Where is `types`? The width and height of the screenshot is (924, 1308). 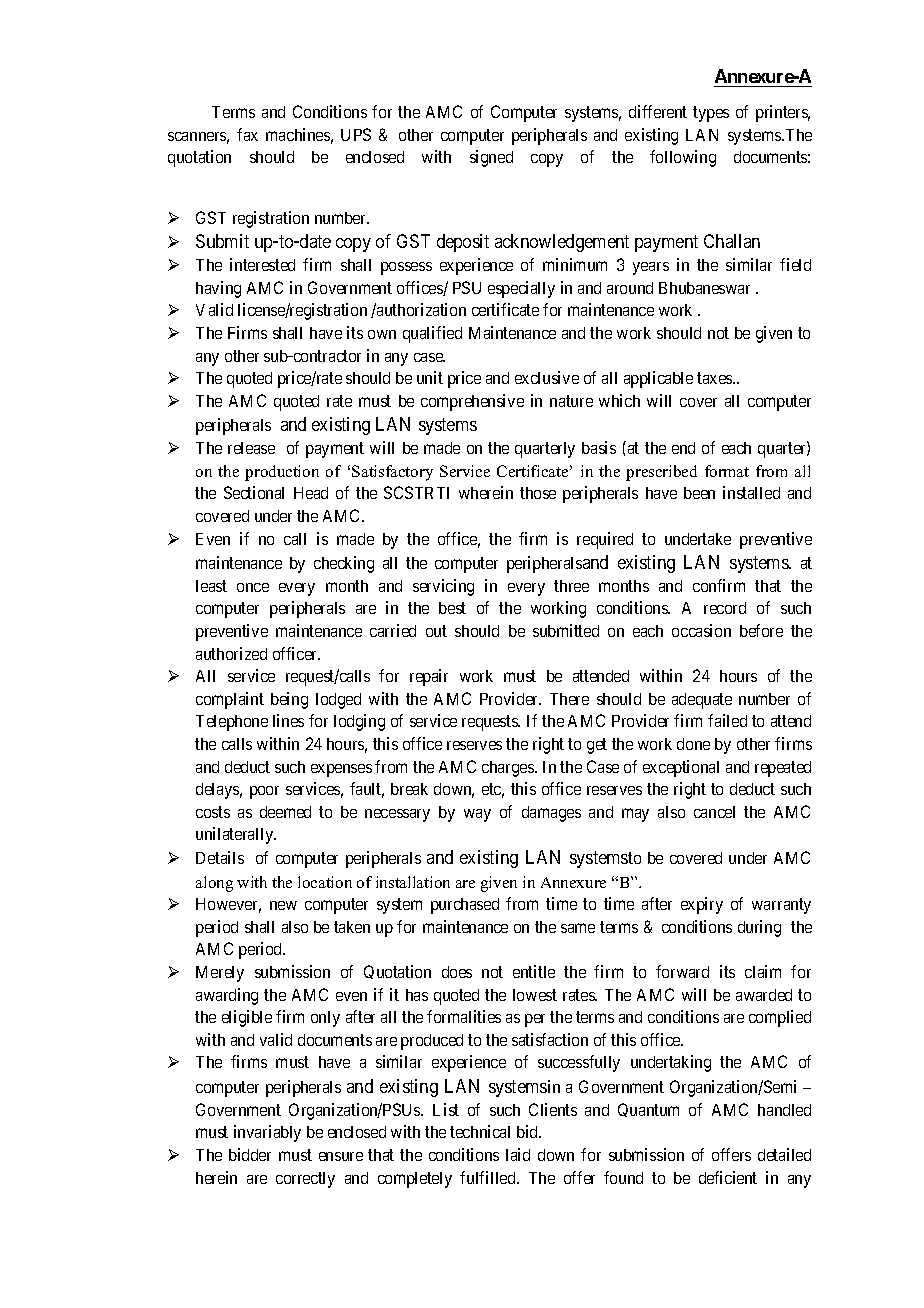
types is located at coordinates (711, 114).
